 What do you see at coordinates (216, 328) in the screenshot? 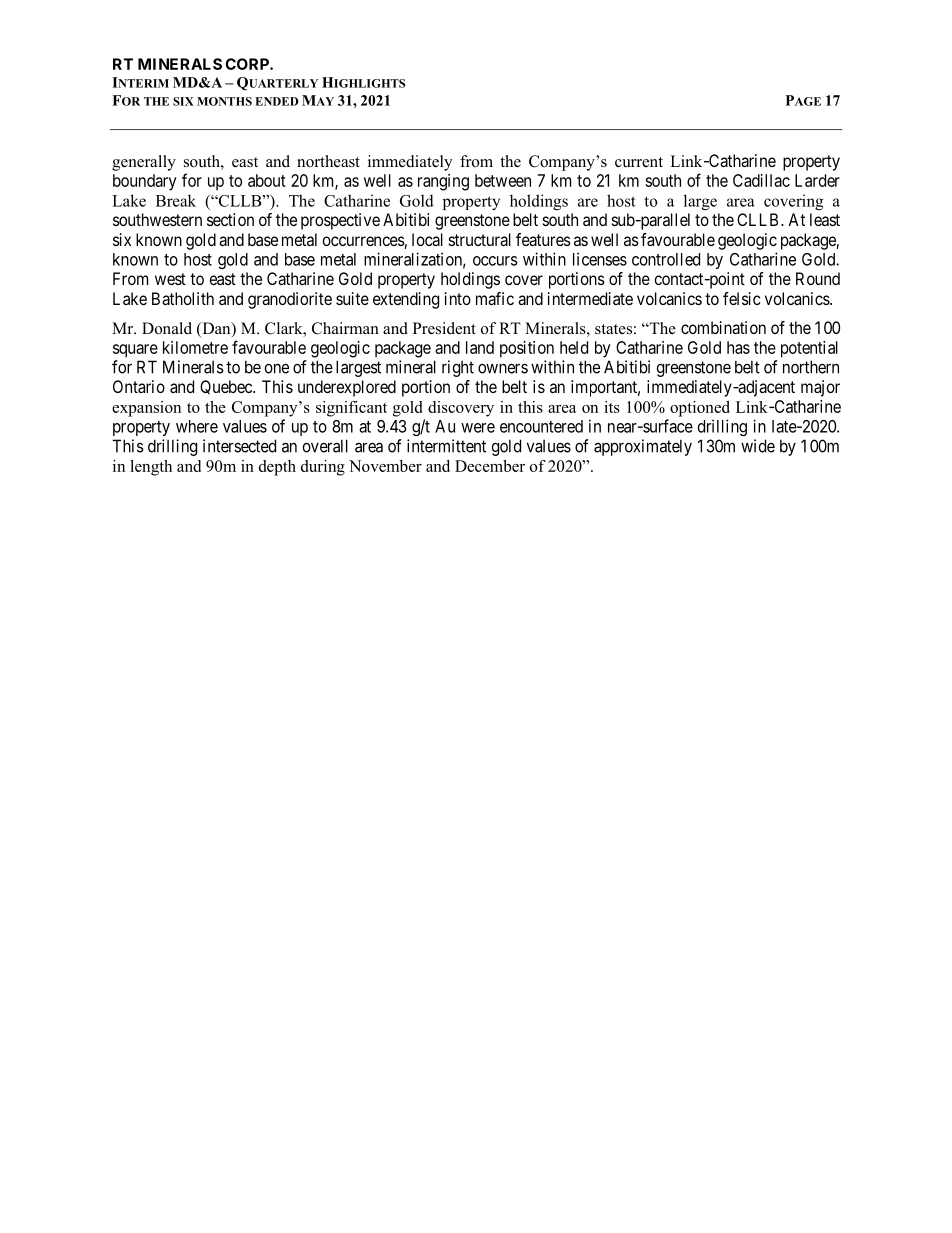
I see `Dan` at bounding box center [216, 328].
